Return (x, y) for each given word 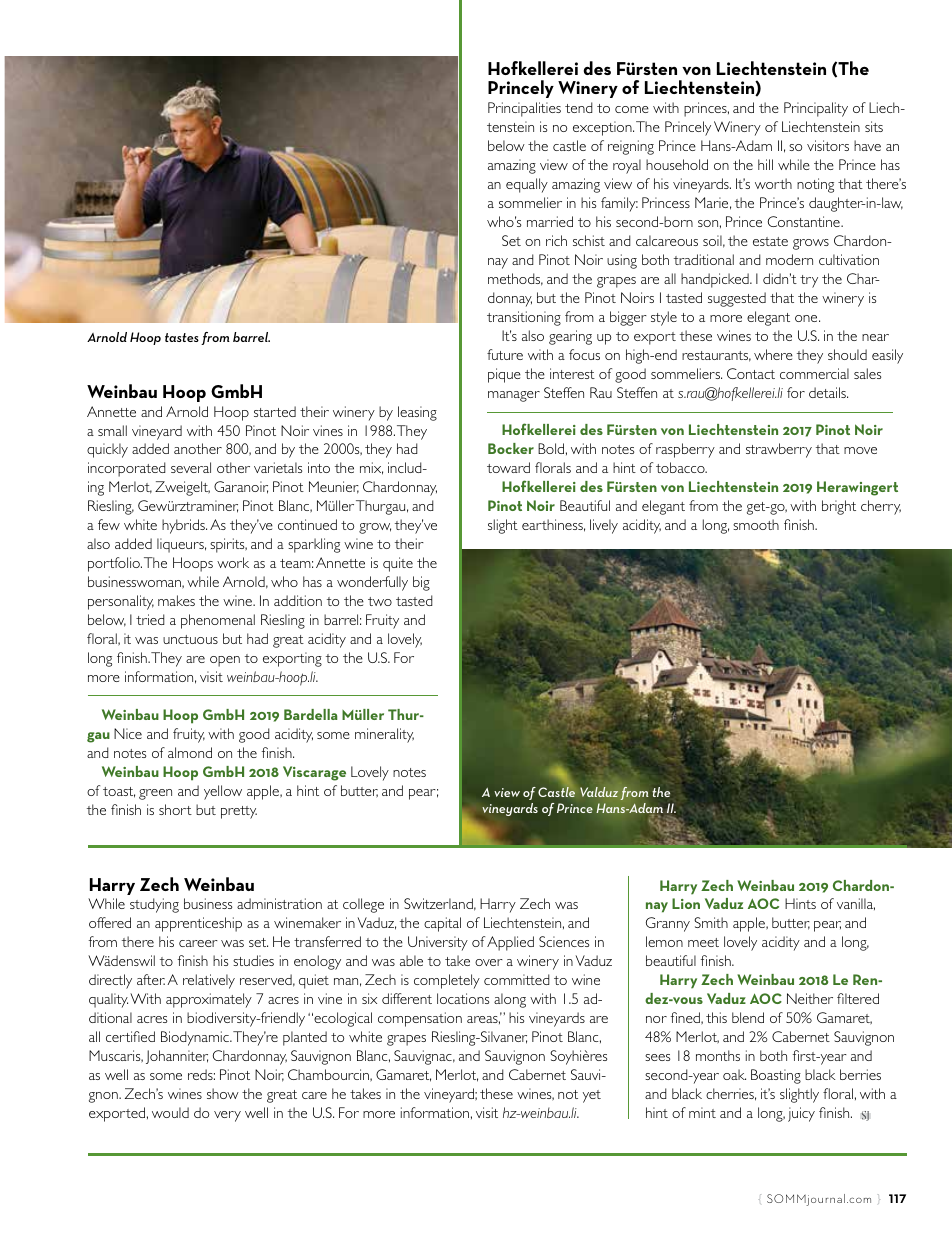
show (223, 1093)
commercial (814, 373)
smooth (756, 524)
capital (442, 924)
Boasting (776, 1076)
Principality (816, 109)
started (275, 411)
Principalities (524, 109)
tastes (182, 337)
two (380, 601)
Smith (711, 922)
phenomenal (218, 621)
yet (592, 1096)
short (175, 809)
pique (504, 375)
